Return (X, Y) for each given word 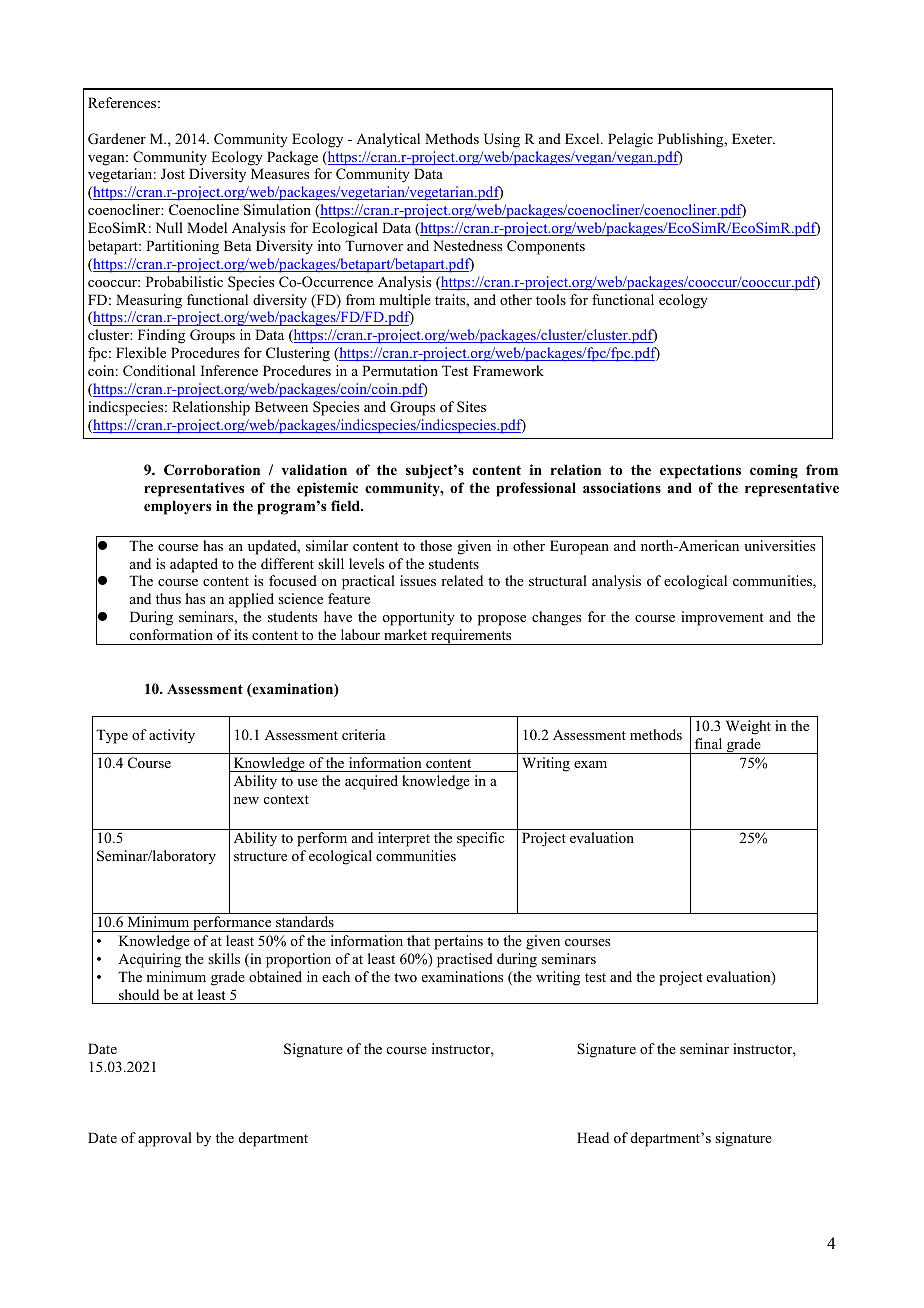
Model (207, 227)
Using (502, 140)
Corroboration (212, 470)
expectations (700, 471)
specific (480, 839)
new (246, 800)
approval (165, 1139)
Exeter (753, 138)
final (708, 743)
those (436, 545)
